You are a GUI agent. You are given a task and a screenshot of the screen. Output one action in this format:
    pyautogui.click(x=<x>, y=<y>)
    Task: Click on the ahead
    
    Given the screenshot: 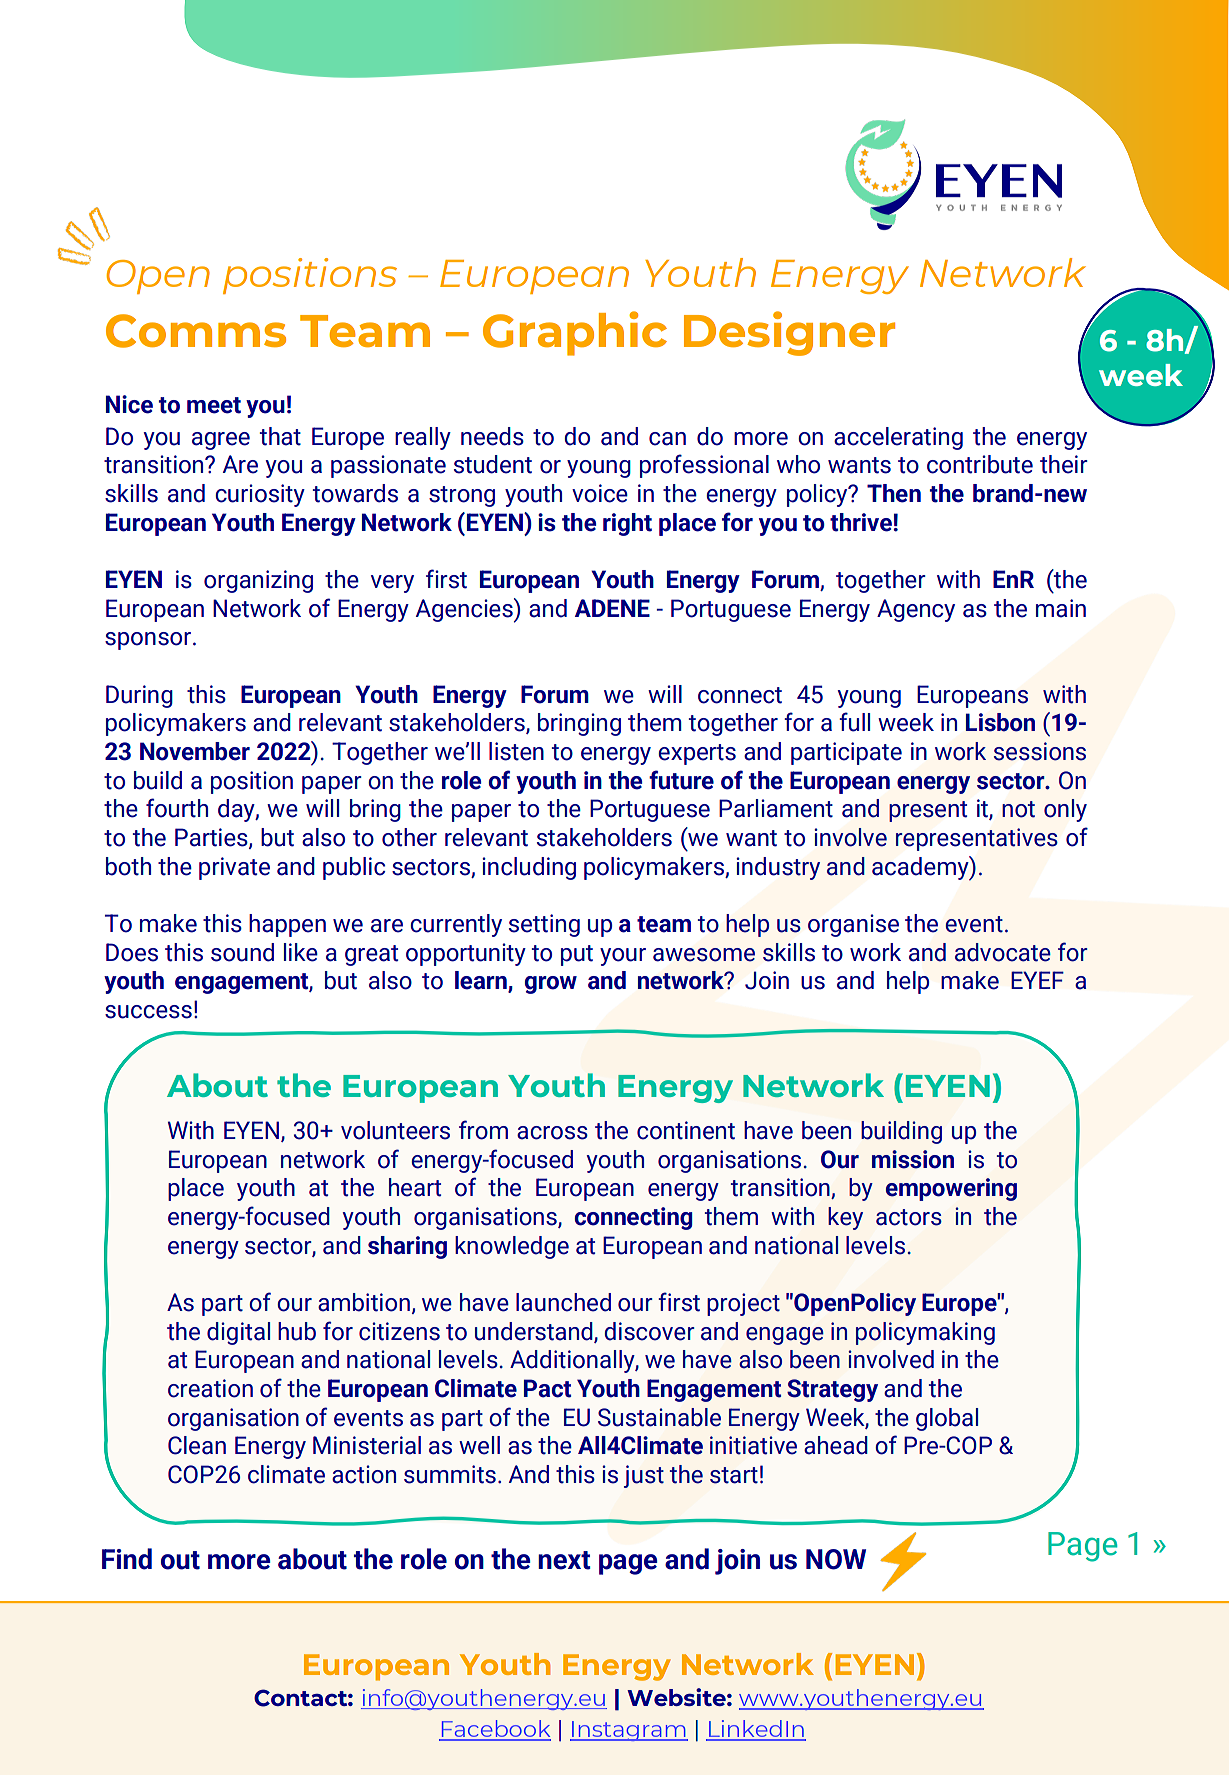 What is the action you would take?
    pyautogui.click(x=836, y=1445)
